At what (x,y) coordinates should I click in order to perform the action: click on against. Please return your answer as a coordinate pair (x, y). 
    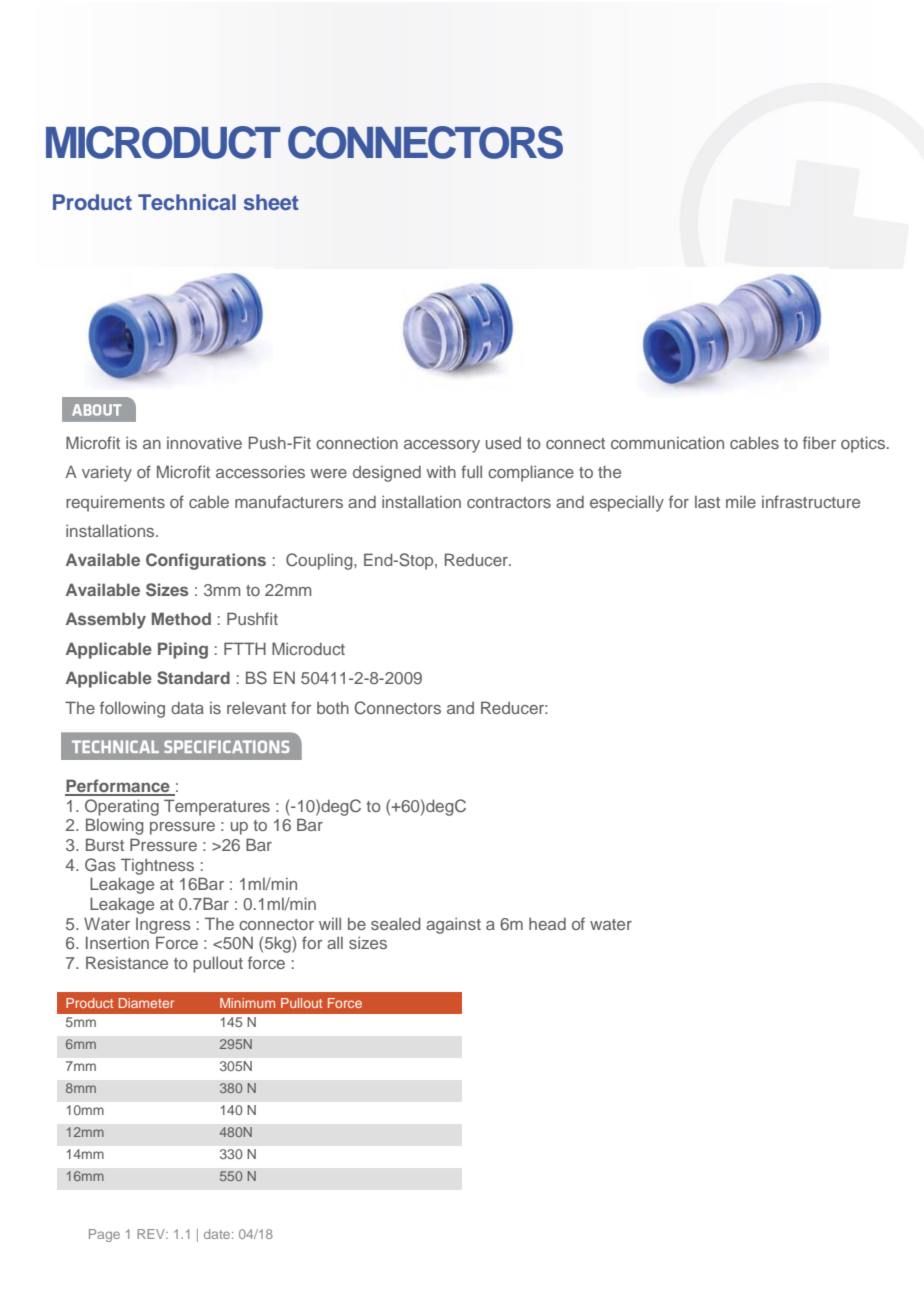
    Looking at the image, I should click on (453, 925).
